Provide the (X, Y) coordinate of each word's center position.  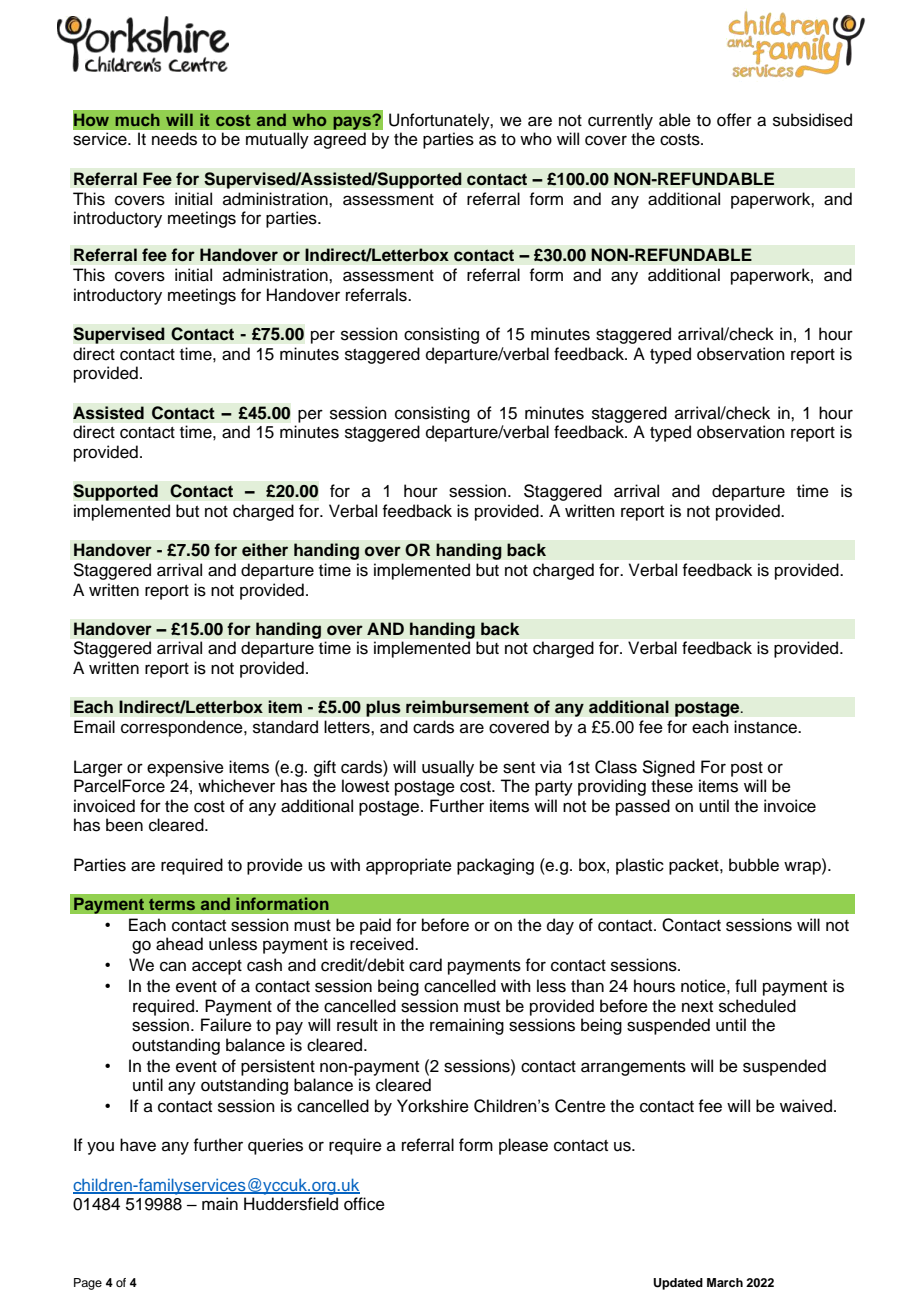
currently (620, 121)
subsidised (812, 120)
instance (767, 727)
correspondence (183, 728)
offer (734, 120)
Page (88, 1284)
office (364, 1204)
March (725, 1282)
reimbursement (467, 707)
